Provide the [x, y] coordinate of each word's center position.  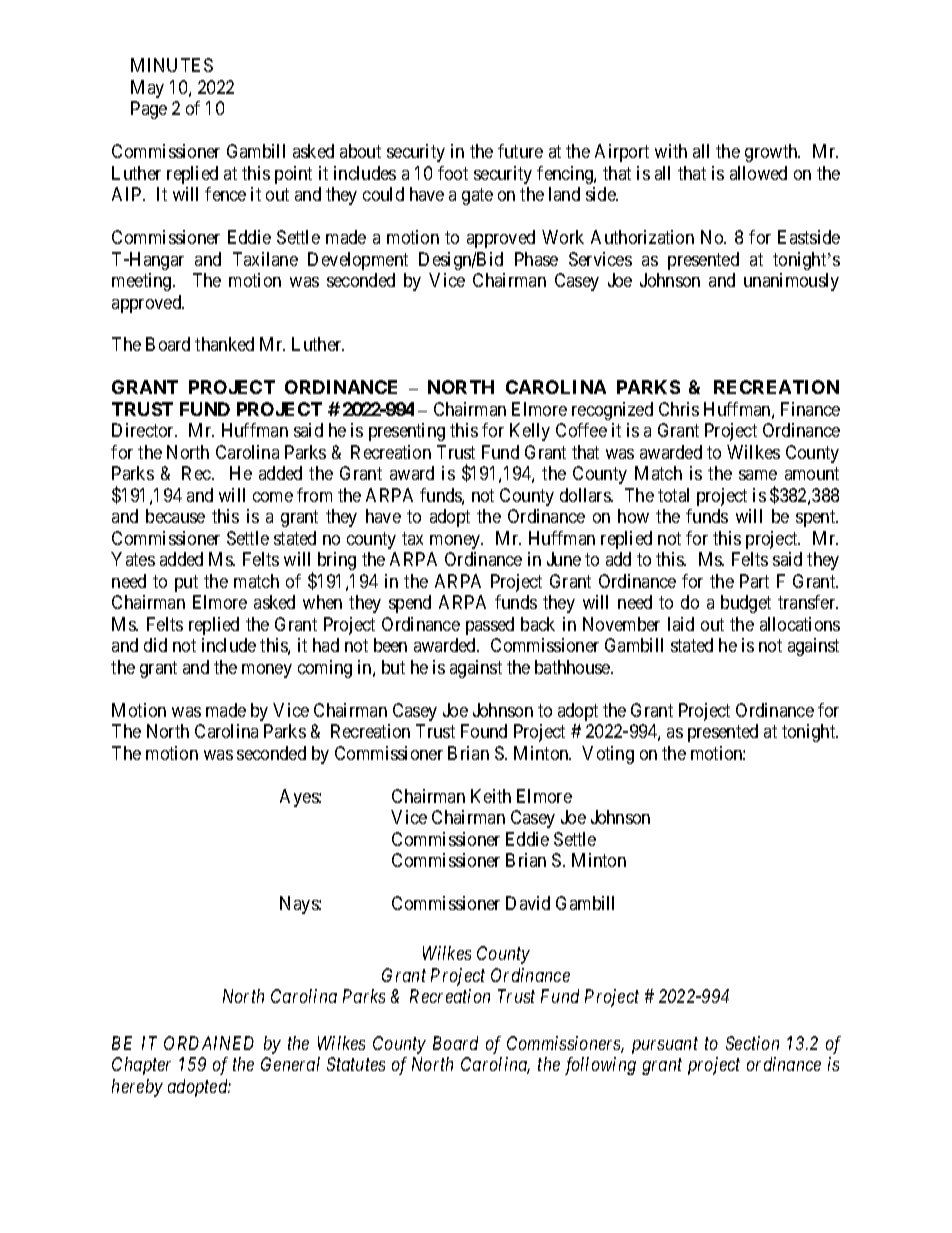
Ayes [300, 798]
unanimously [791, 282]
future [520, 151]
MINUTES [172, 65]
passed [490, 626]
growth [772, 153]
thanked [224, 344]
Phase [536, 259]
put [186, 583]
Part [754, 581]
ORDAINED [209, 1043]
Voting [608, 755]
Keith [491, 796]
